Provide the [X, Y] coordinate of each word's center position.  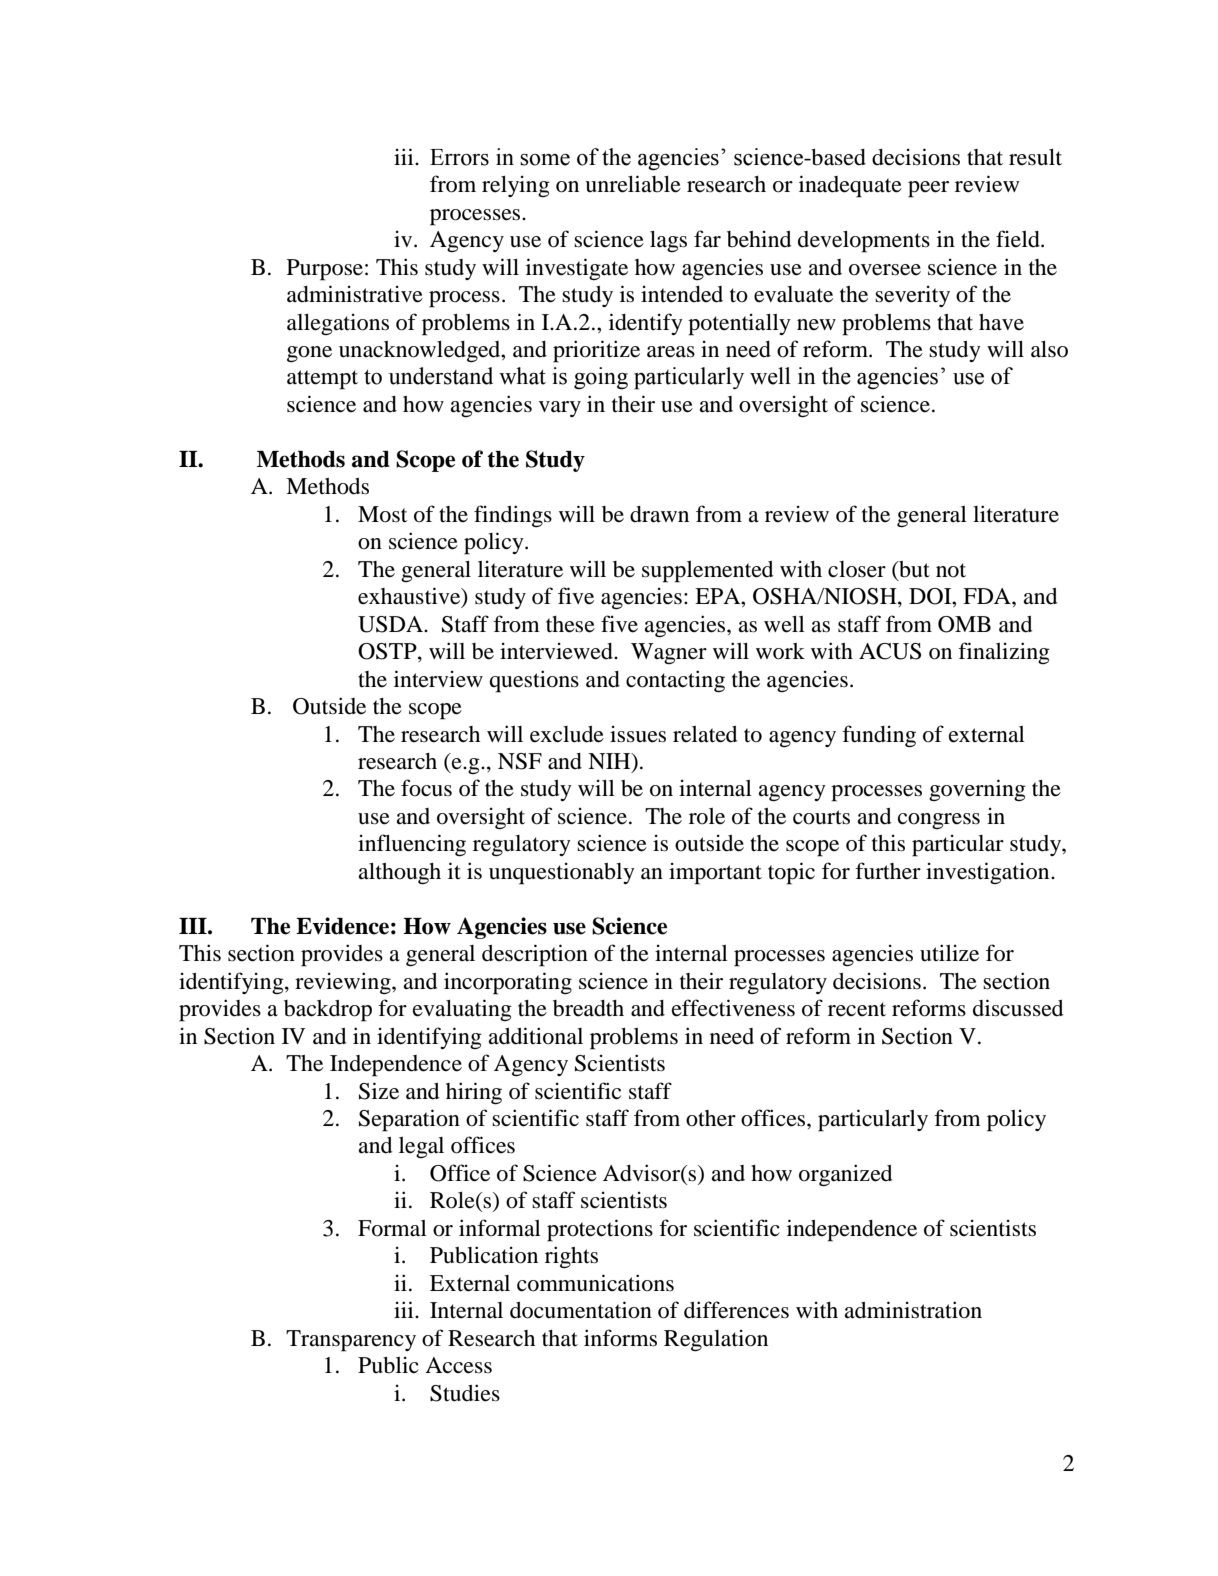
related [705, 734]
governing [977, 790]
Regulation [716, 1340]
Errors [459, 157]
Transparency [351, 1341]
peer [928, 189]
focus [426, 788]
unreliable [633, 184]
